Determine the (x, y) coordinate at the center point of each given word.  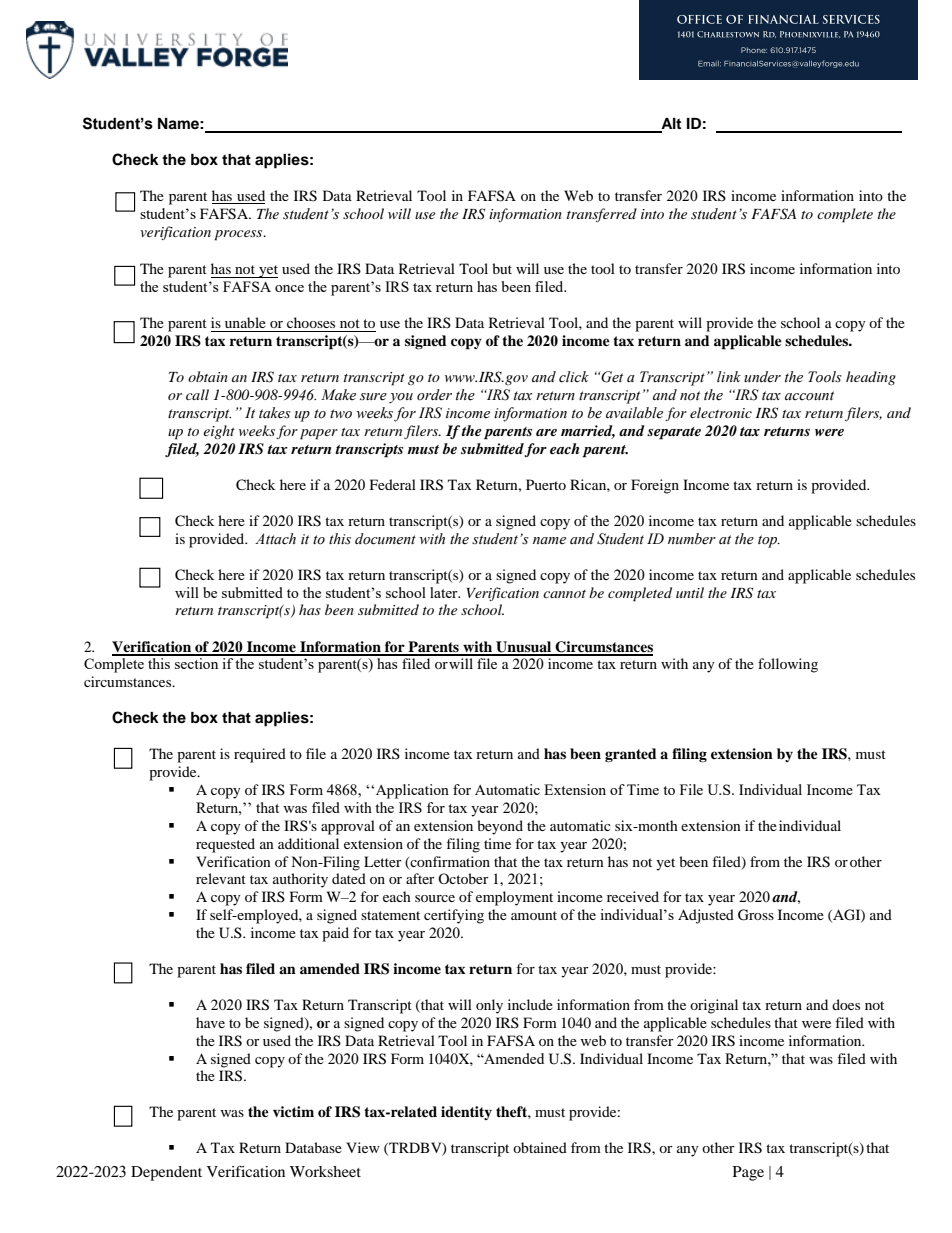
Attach (275, 539)
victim (293, 1111)
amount (534, 915)
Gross (756, 915)
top (769, 541)
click (574, 377)
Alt (670, 125)
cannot (564, 594)
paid (335, 934)
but (502, 268)
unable (245, 322)
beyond (500, 827)
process (239, 235)
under (762, 377)
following (788, 665)
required (260, 755)
